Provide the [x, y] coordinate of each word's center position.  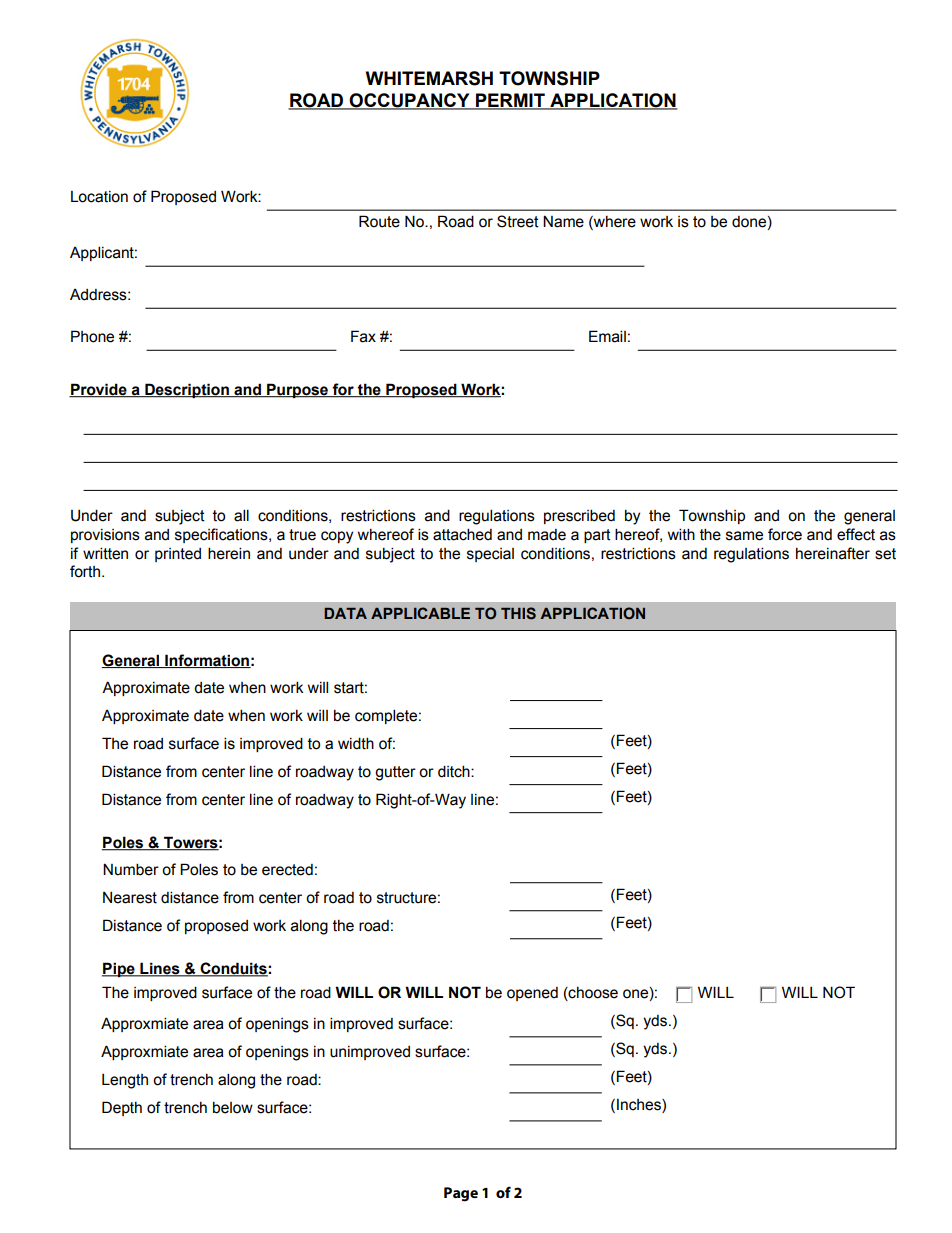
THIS [518, 613]
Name [563, 221]
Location [99, 197]
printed [178, 555]
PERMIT [510, 101]
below [233, 1107]
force [785, 534]
